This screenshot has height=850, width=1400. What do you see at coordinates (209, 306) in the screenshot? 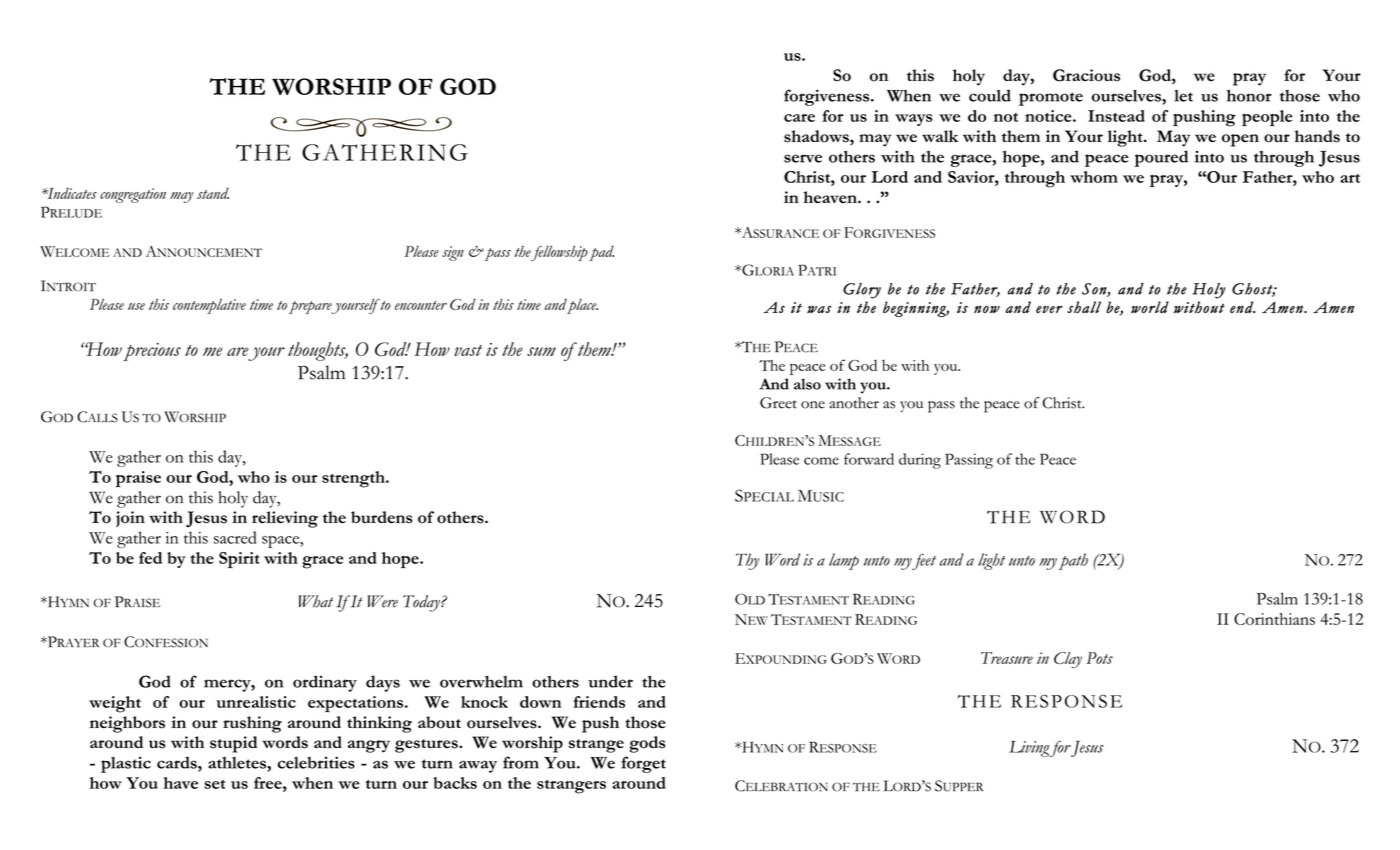
I see `contemplative` at bounding box center [209, 306].
